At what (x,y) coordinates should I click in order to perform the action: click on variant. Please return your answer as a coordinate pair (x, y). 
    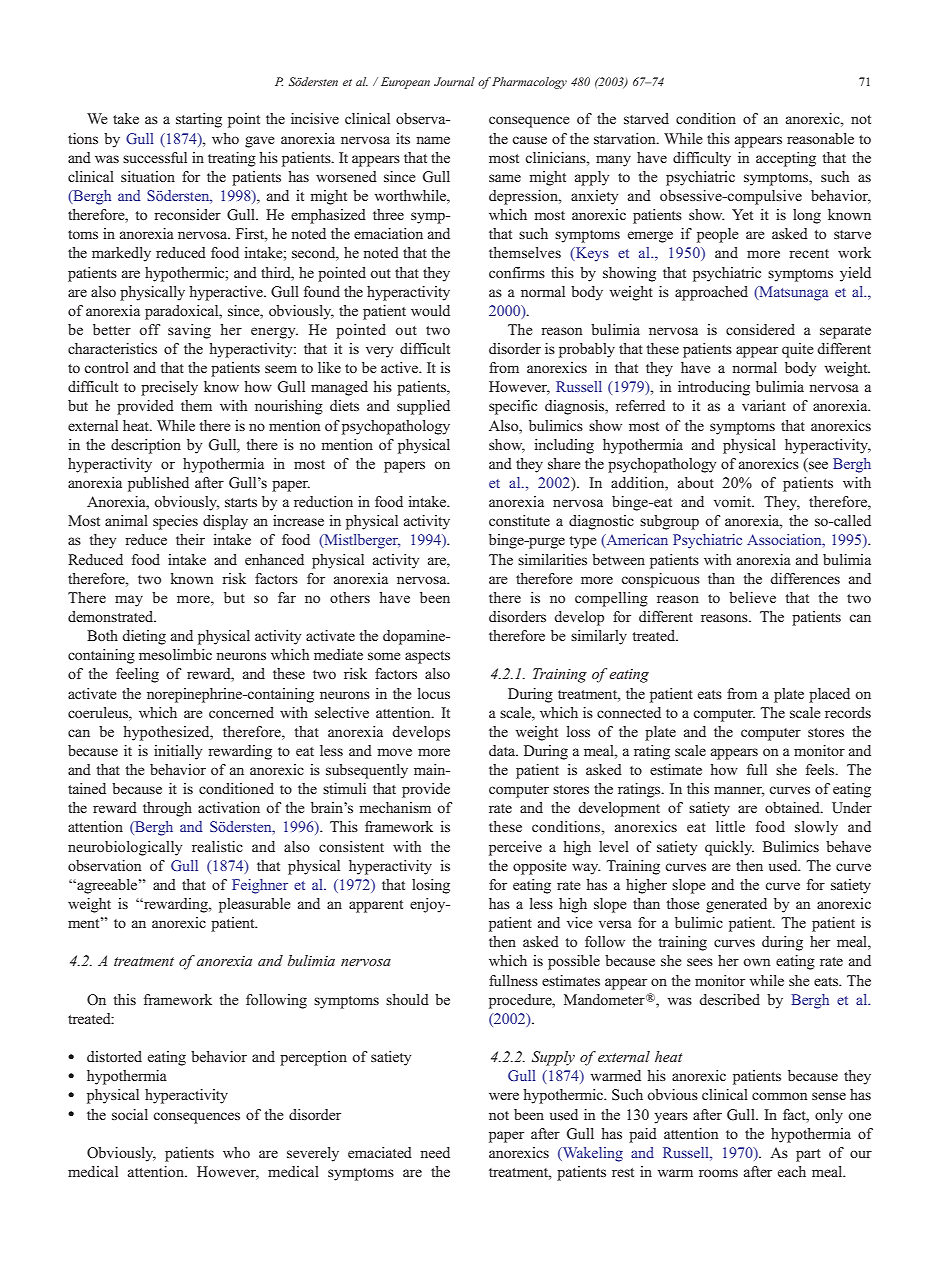
    Looking at the image, I should click on (764, 405).
